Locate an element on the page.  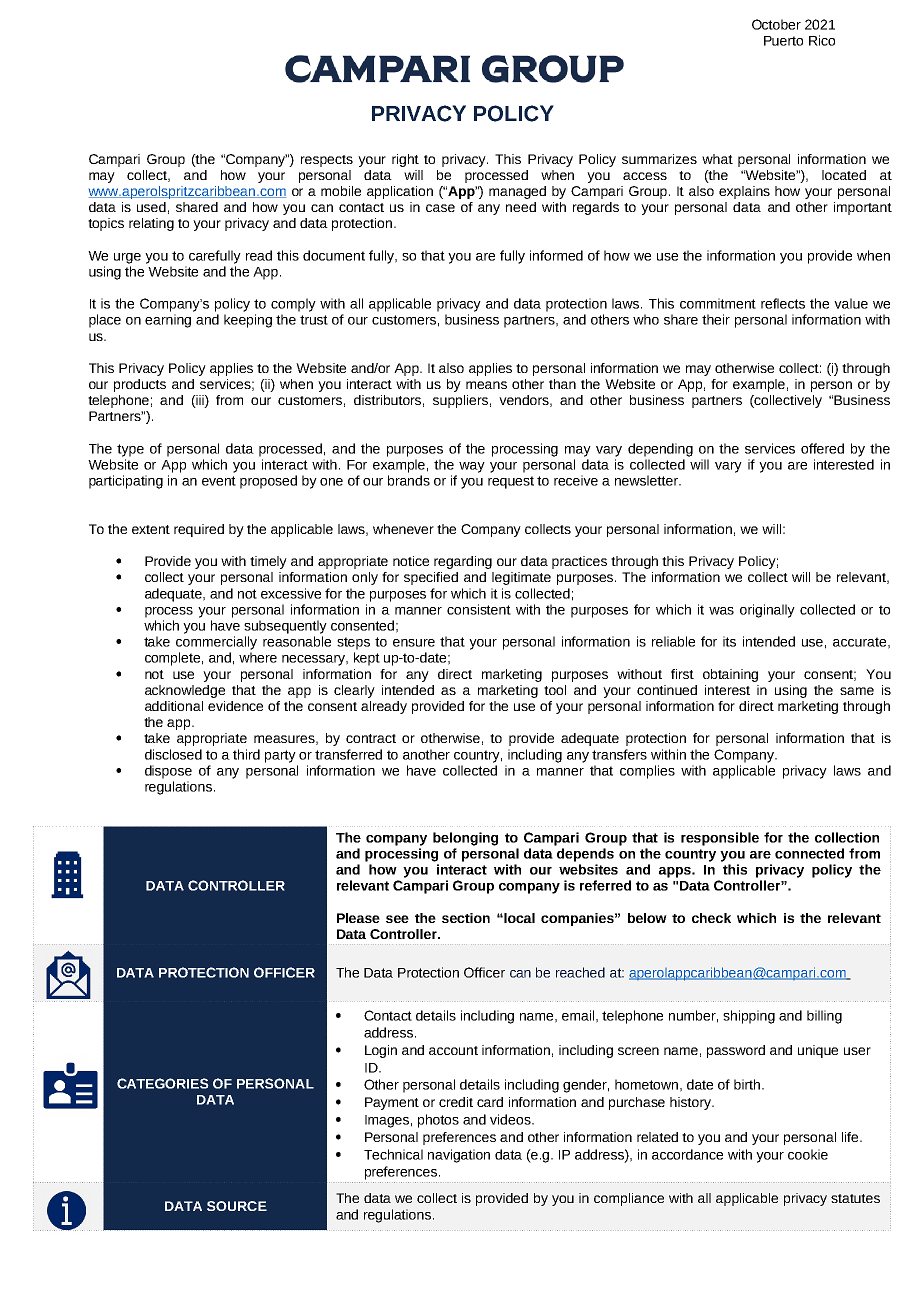
originally is located at coordinates (767, 611).
